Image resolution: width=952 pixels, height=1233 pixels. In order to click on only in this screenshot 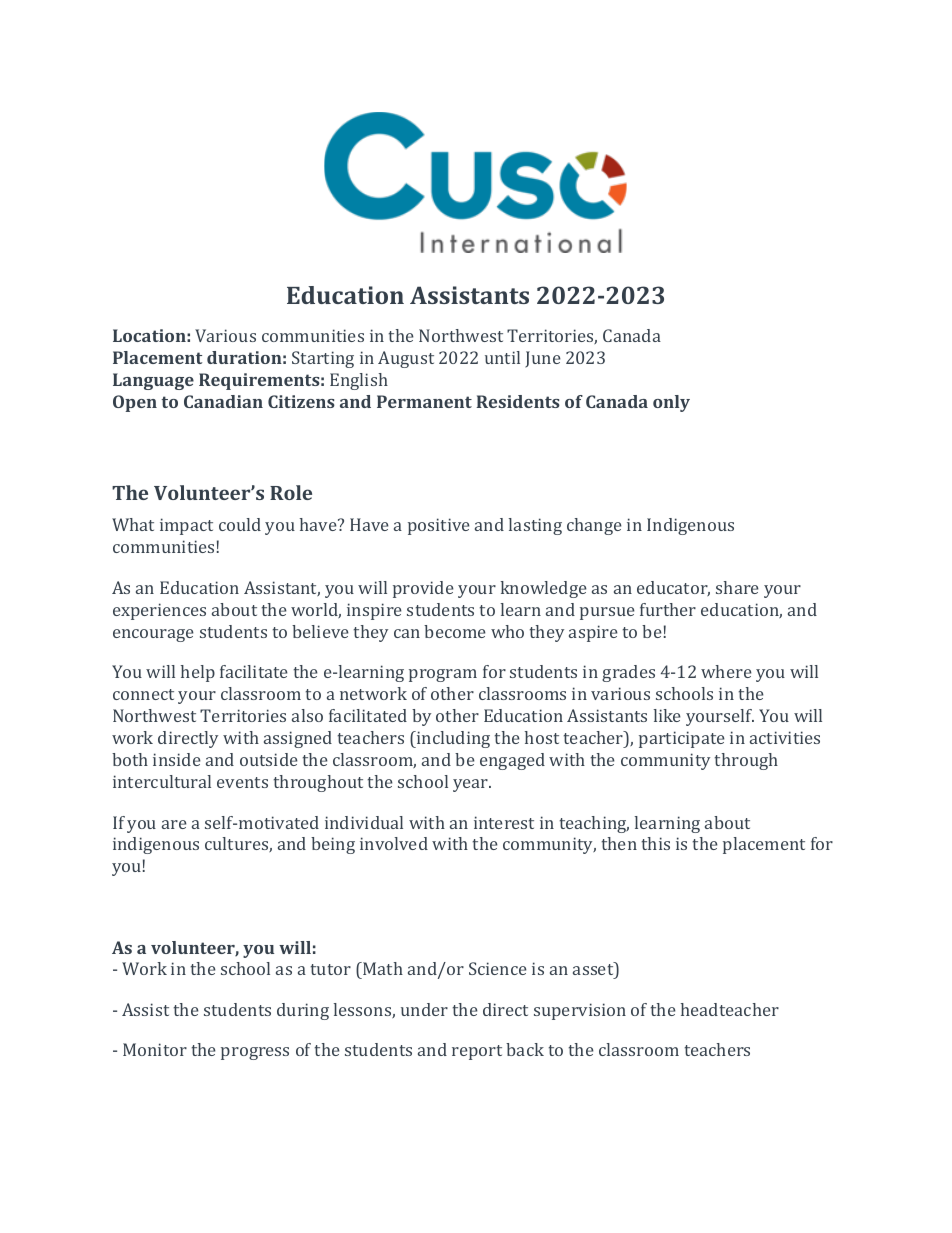, I will do `click(671, 403)`.
